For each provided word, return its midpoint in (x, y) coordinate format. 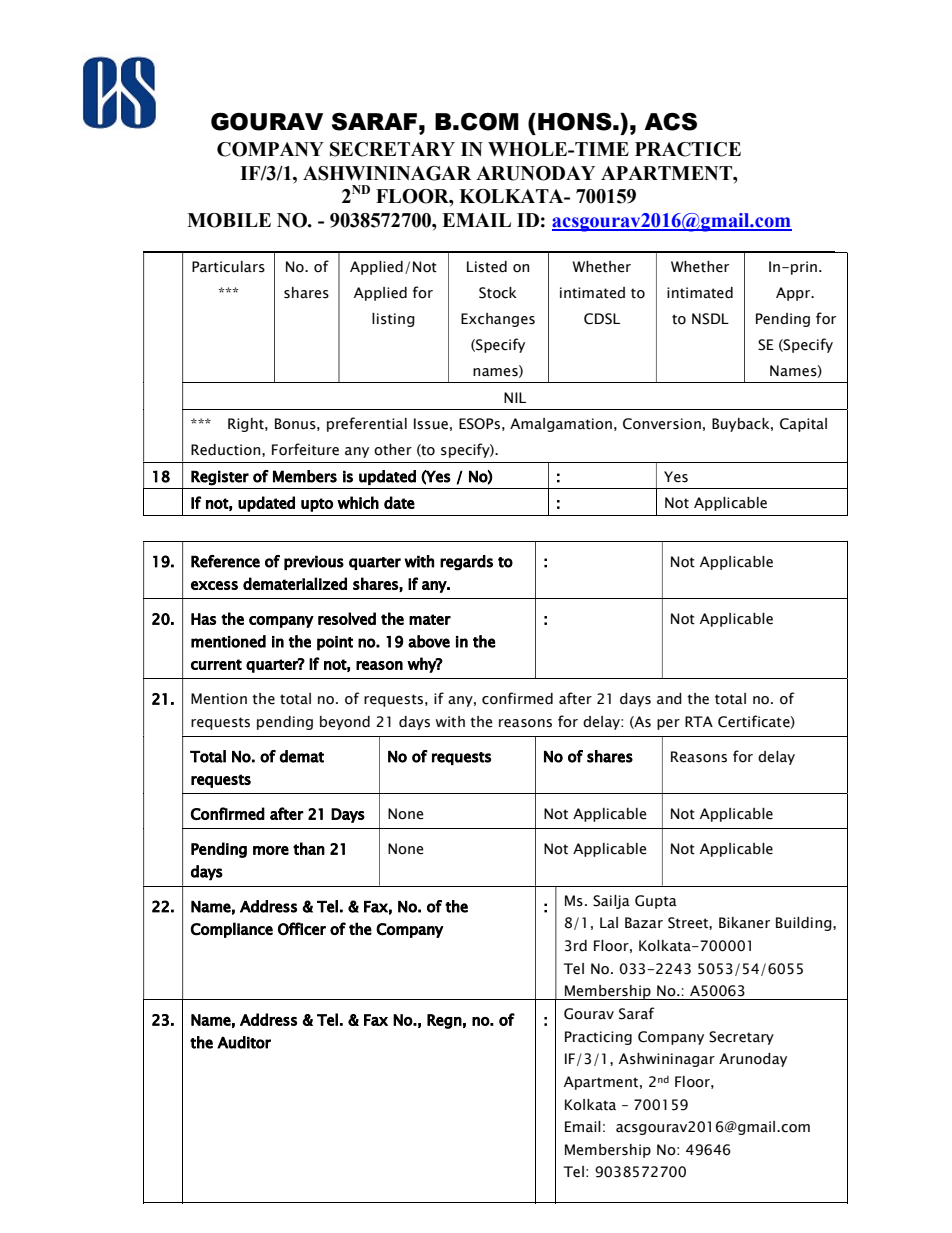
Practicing (598, 1038)
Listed (487, 267)
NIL (515, 397)
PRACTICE (688, 149)
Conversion (662, 424)
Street (689, 923)
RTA (699, 721)
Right (247, 425)
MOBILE (229, 220)
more (271, 850)
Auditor (244, 1042)
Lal (609, 922)
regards (466, 563)
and (669, 699)
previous (314, 562)
